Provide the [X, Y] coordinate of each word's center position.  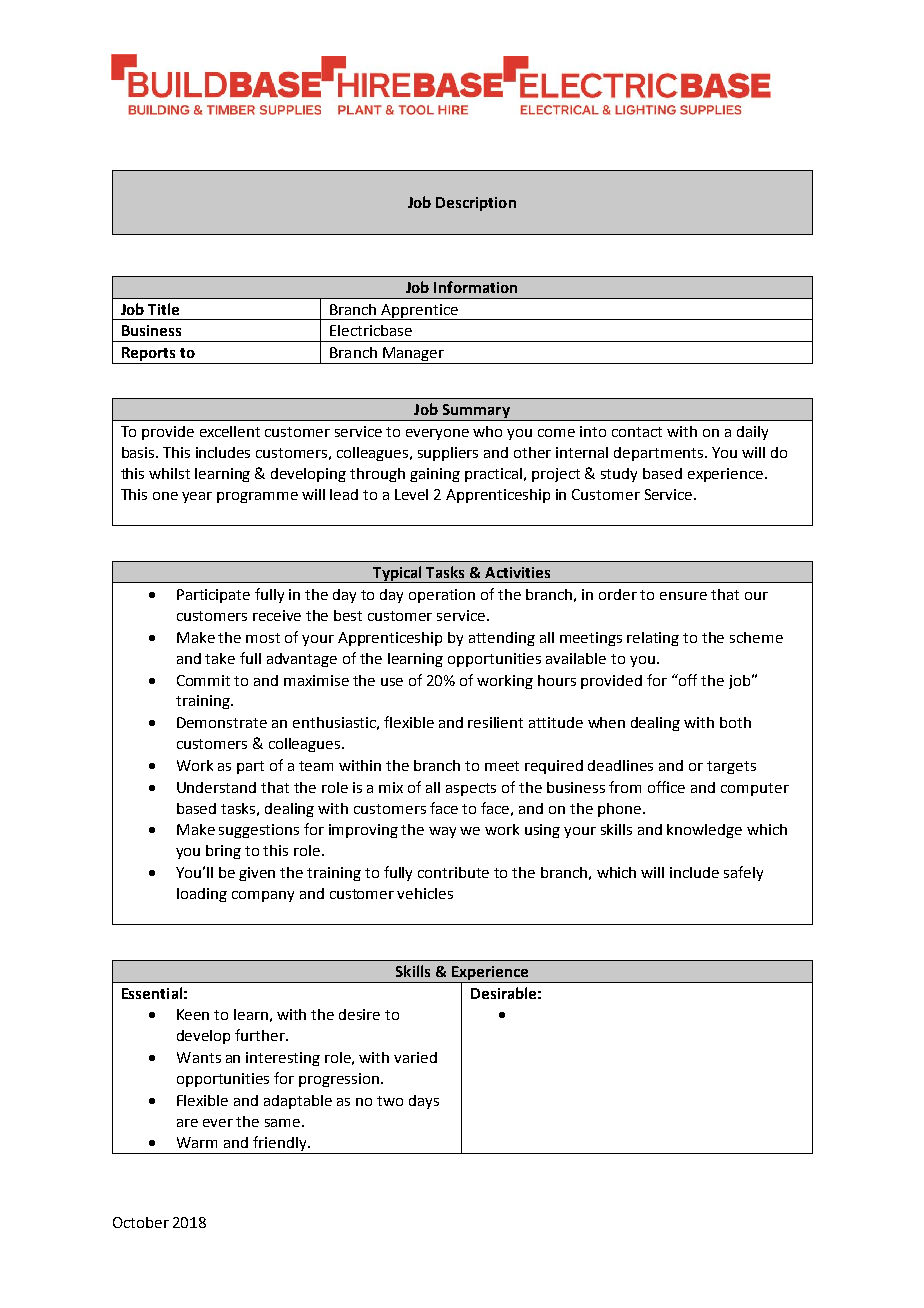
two [390, 1101]
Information [475, 287]
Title [163, 309]
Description [476, 204]
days [424, 1102]
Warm [197, 1142]
